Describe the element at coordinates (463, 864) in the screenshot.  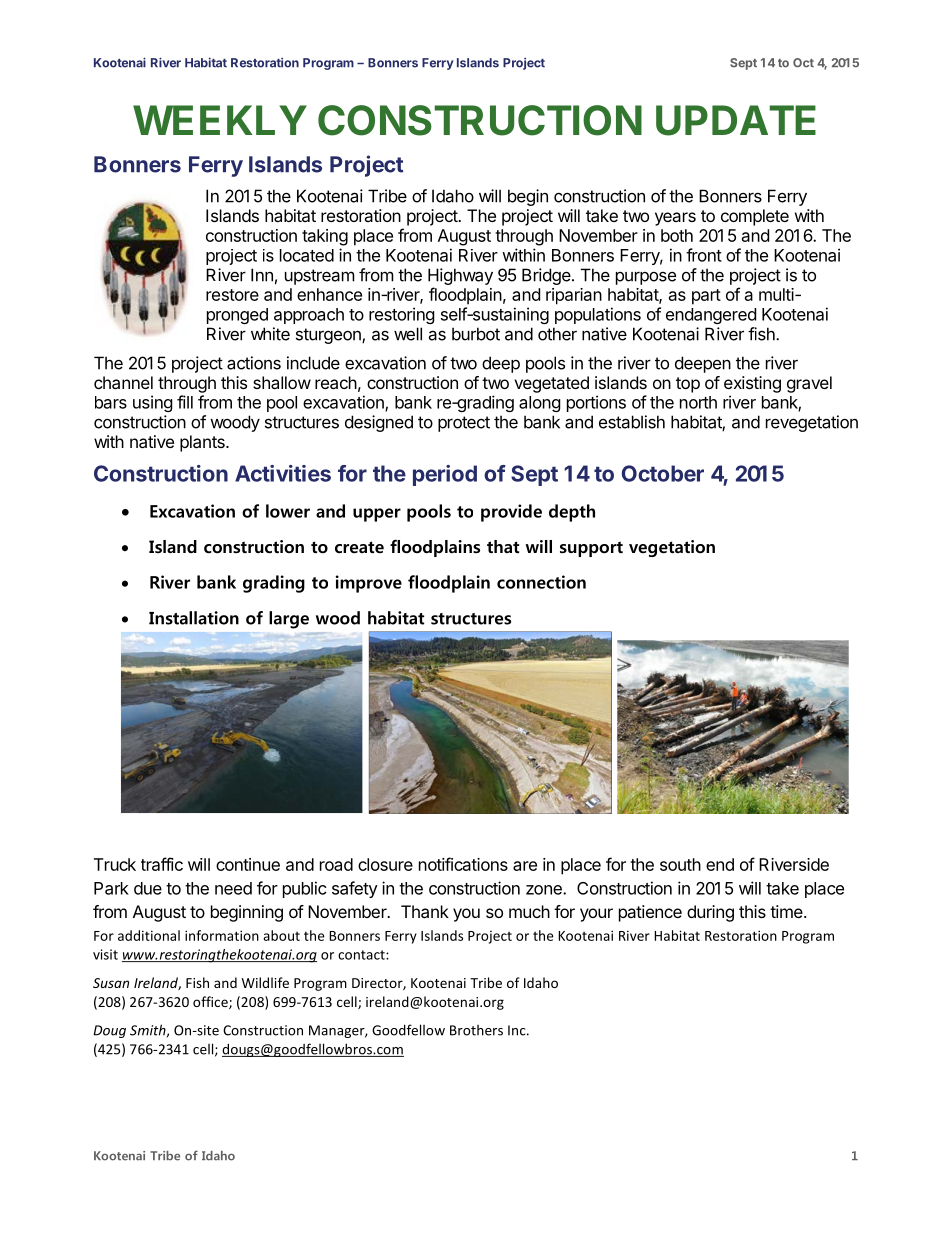
I see `notifications` at that location.
